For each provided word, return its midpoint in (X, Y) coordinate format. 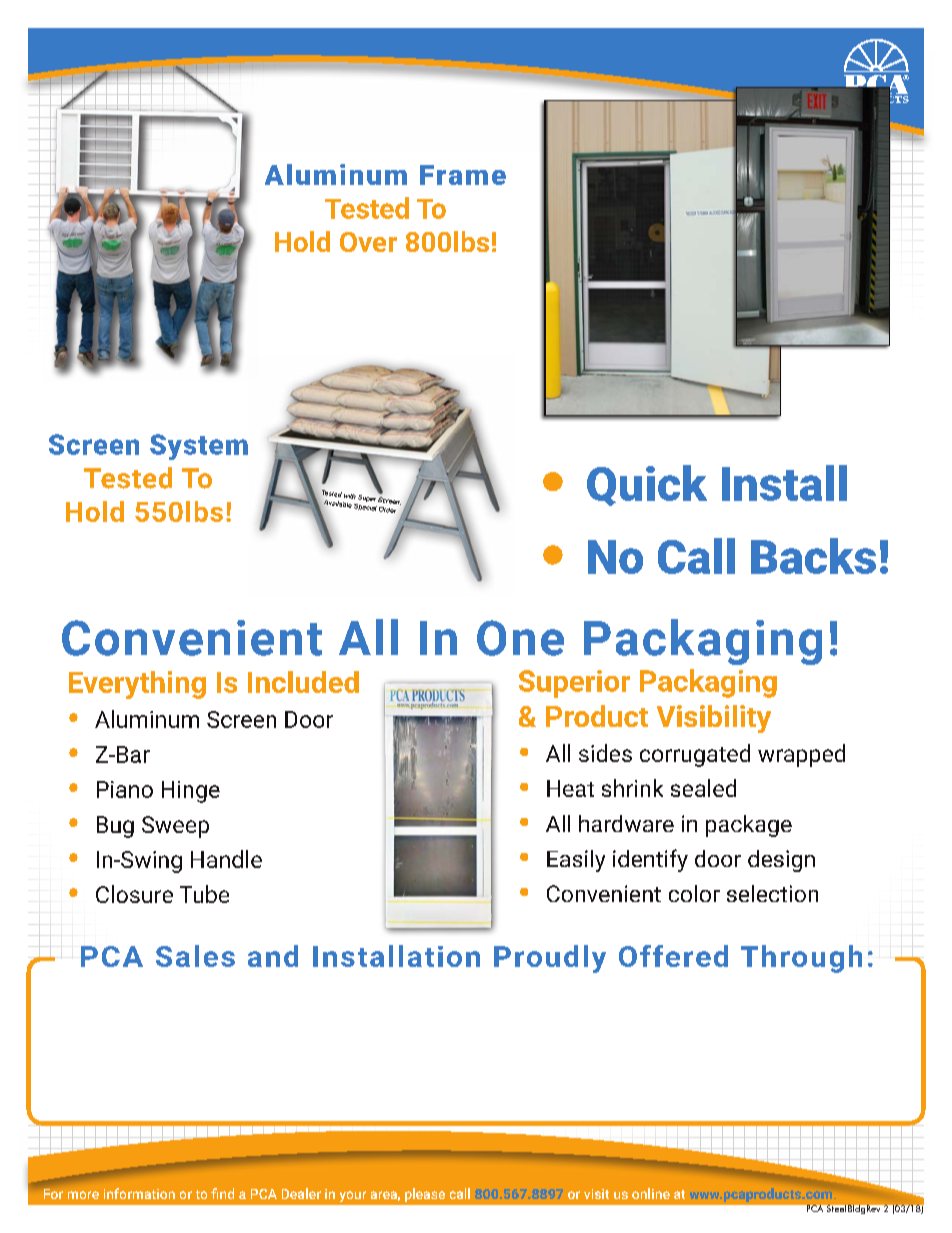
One (520, 638)
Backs (813, 556)
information (139, 1193)
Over (368, 242)
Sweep (175, 827)
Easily (576, 861)
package (749, 826)
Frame (463, 175)
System (199, 447)
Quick (647, 485)
